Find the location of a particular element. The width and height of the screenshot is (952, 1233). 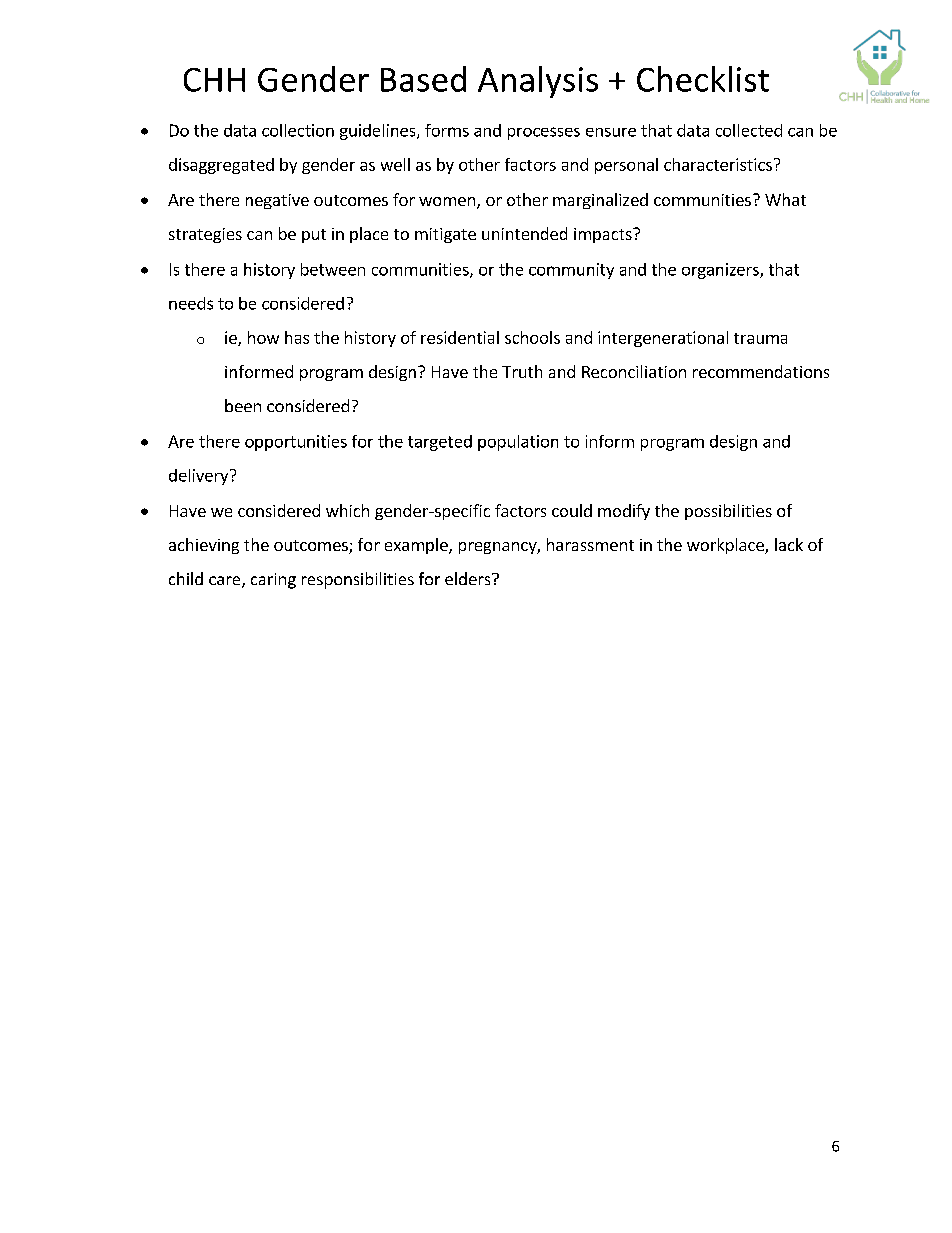

caring is located at coordinates (273, 581).
